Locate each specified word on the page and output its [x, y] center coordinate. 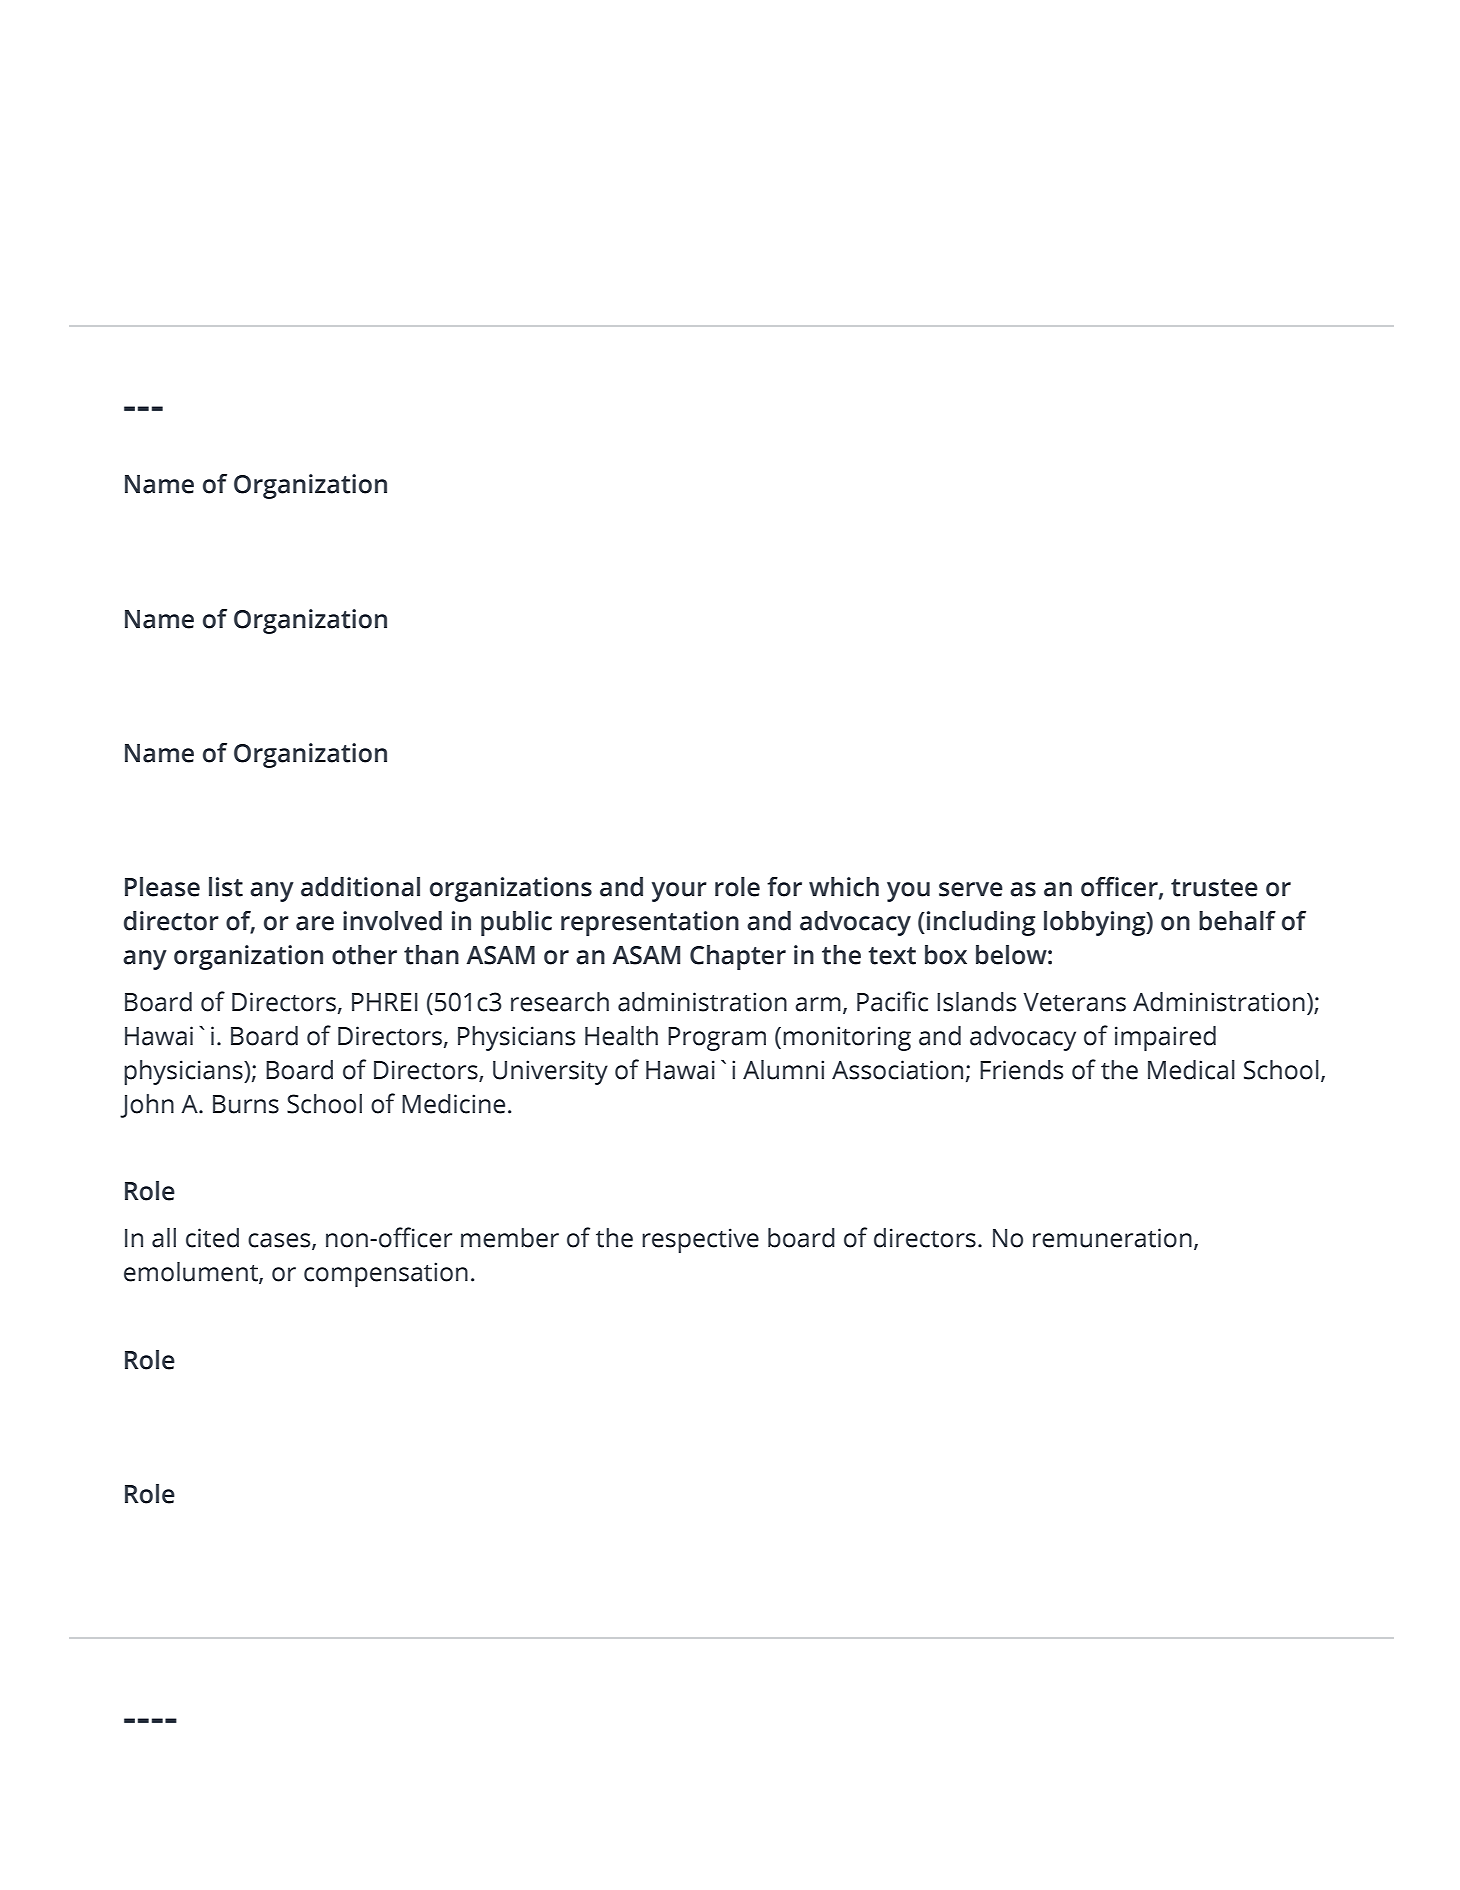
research [560, 1002]
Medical [1191, 1070]
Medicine [453, 1104]
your [679, 892]
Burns [246, 1104]
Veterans [1074, 1002]
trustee [1214, 888]
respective [700, 1240]
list [226, 887]
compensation [386, 1274]
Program [717, 1039]
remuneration [1112, 1238]
